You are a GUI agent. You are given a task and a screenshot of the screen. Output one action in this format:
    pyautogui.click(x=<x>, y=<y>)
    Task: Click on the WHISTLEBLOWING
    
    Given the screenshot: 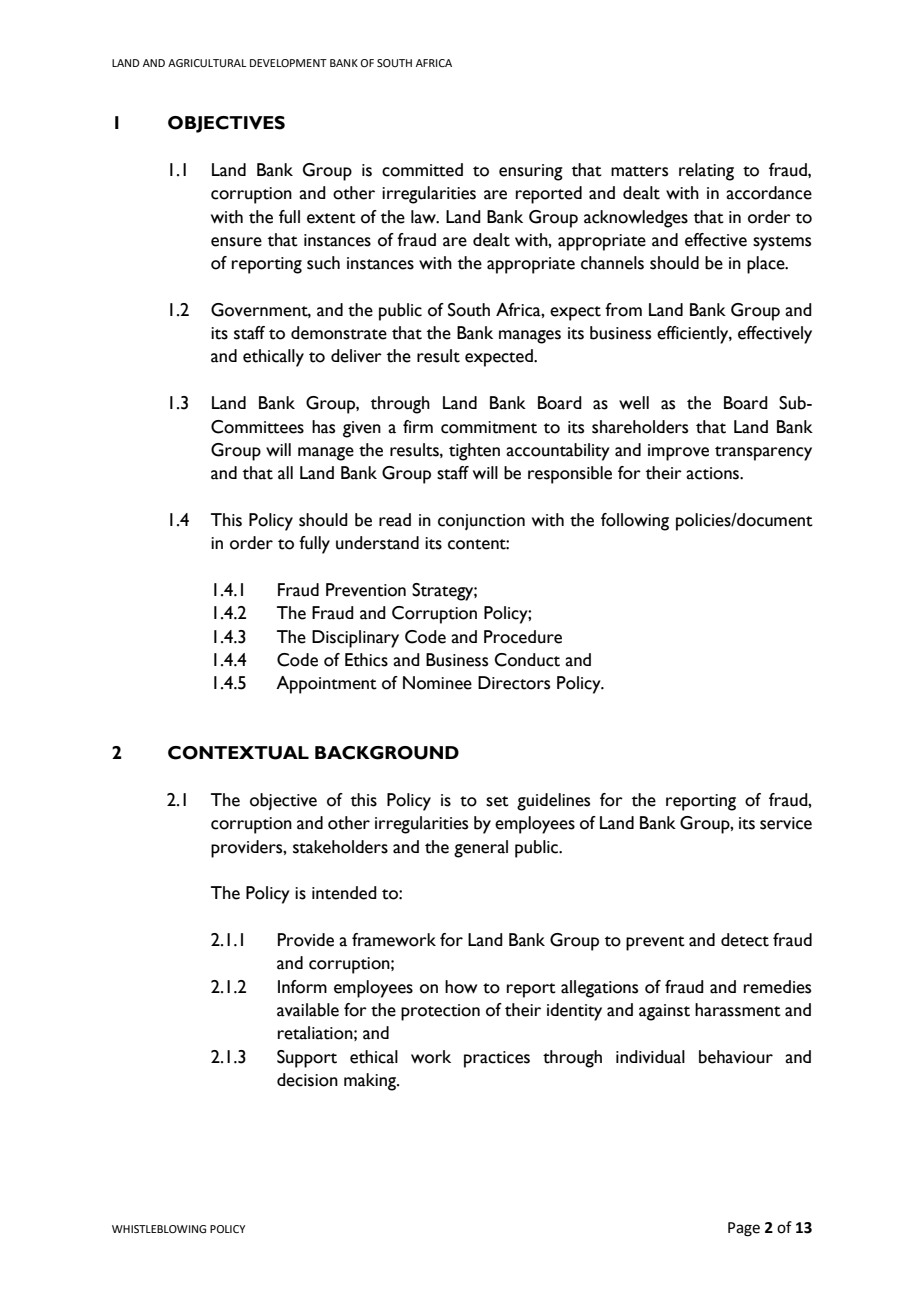 What is the action you would take?
    pyautogui.click(x=159, y=1229)
